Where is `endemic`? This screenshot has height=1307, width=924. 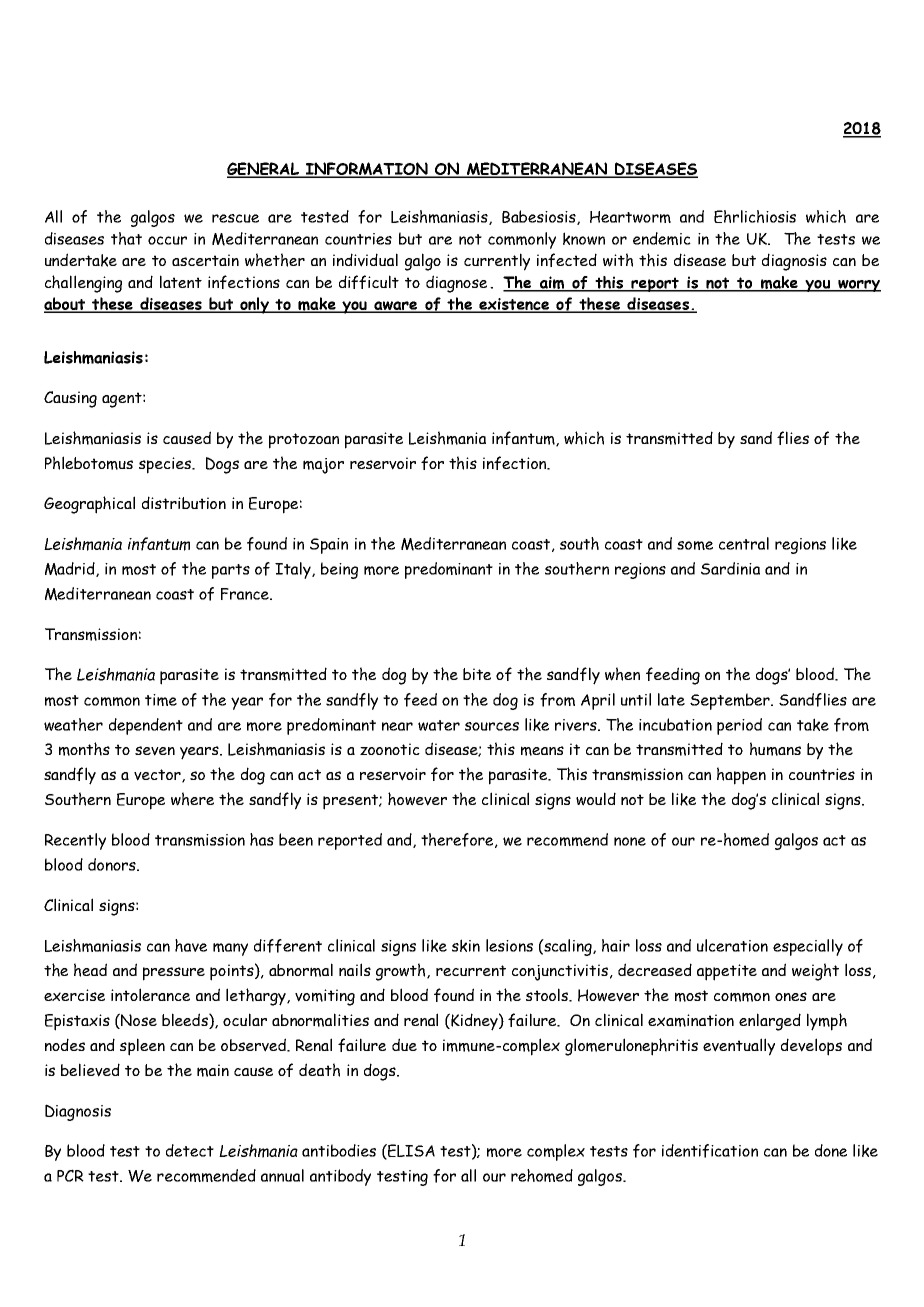 endemic is located at coordinates (662, 238).
